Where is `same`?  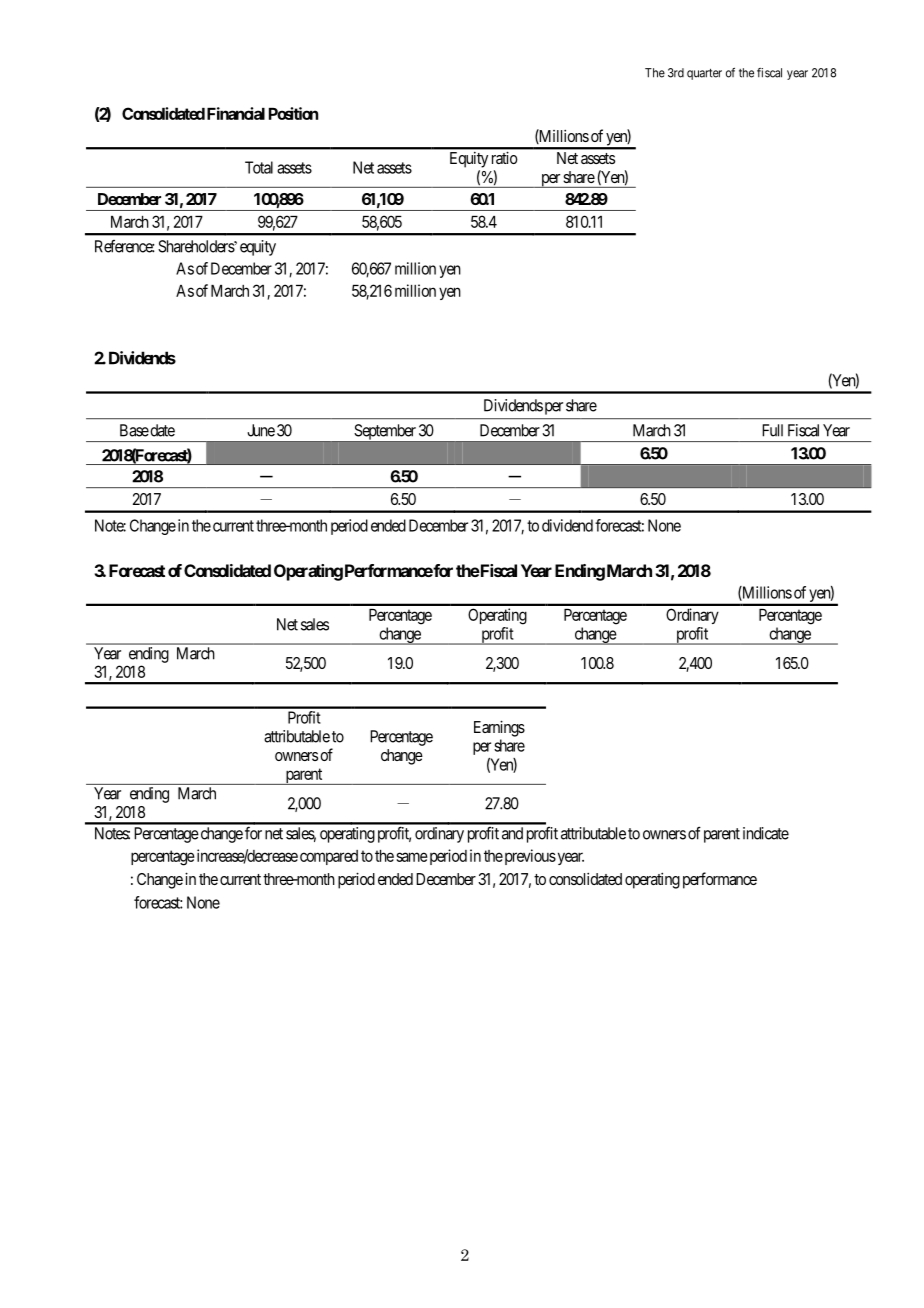 same is located at coordinates (412, 857).
